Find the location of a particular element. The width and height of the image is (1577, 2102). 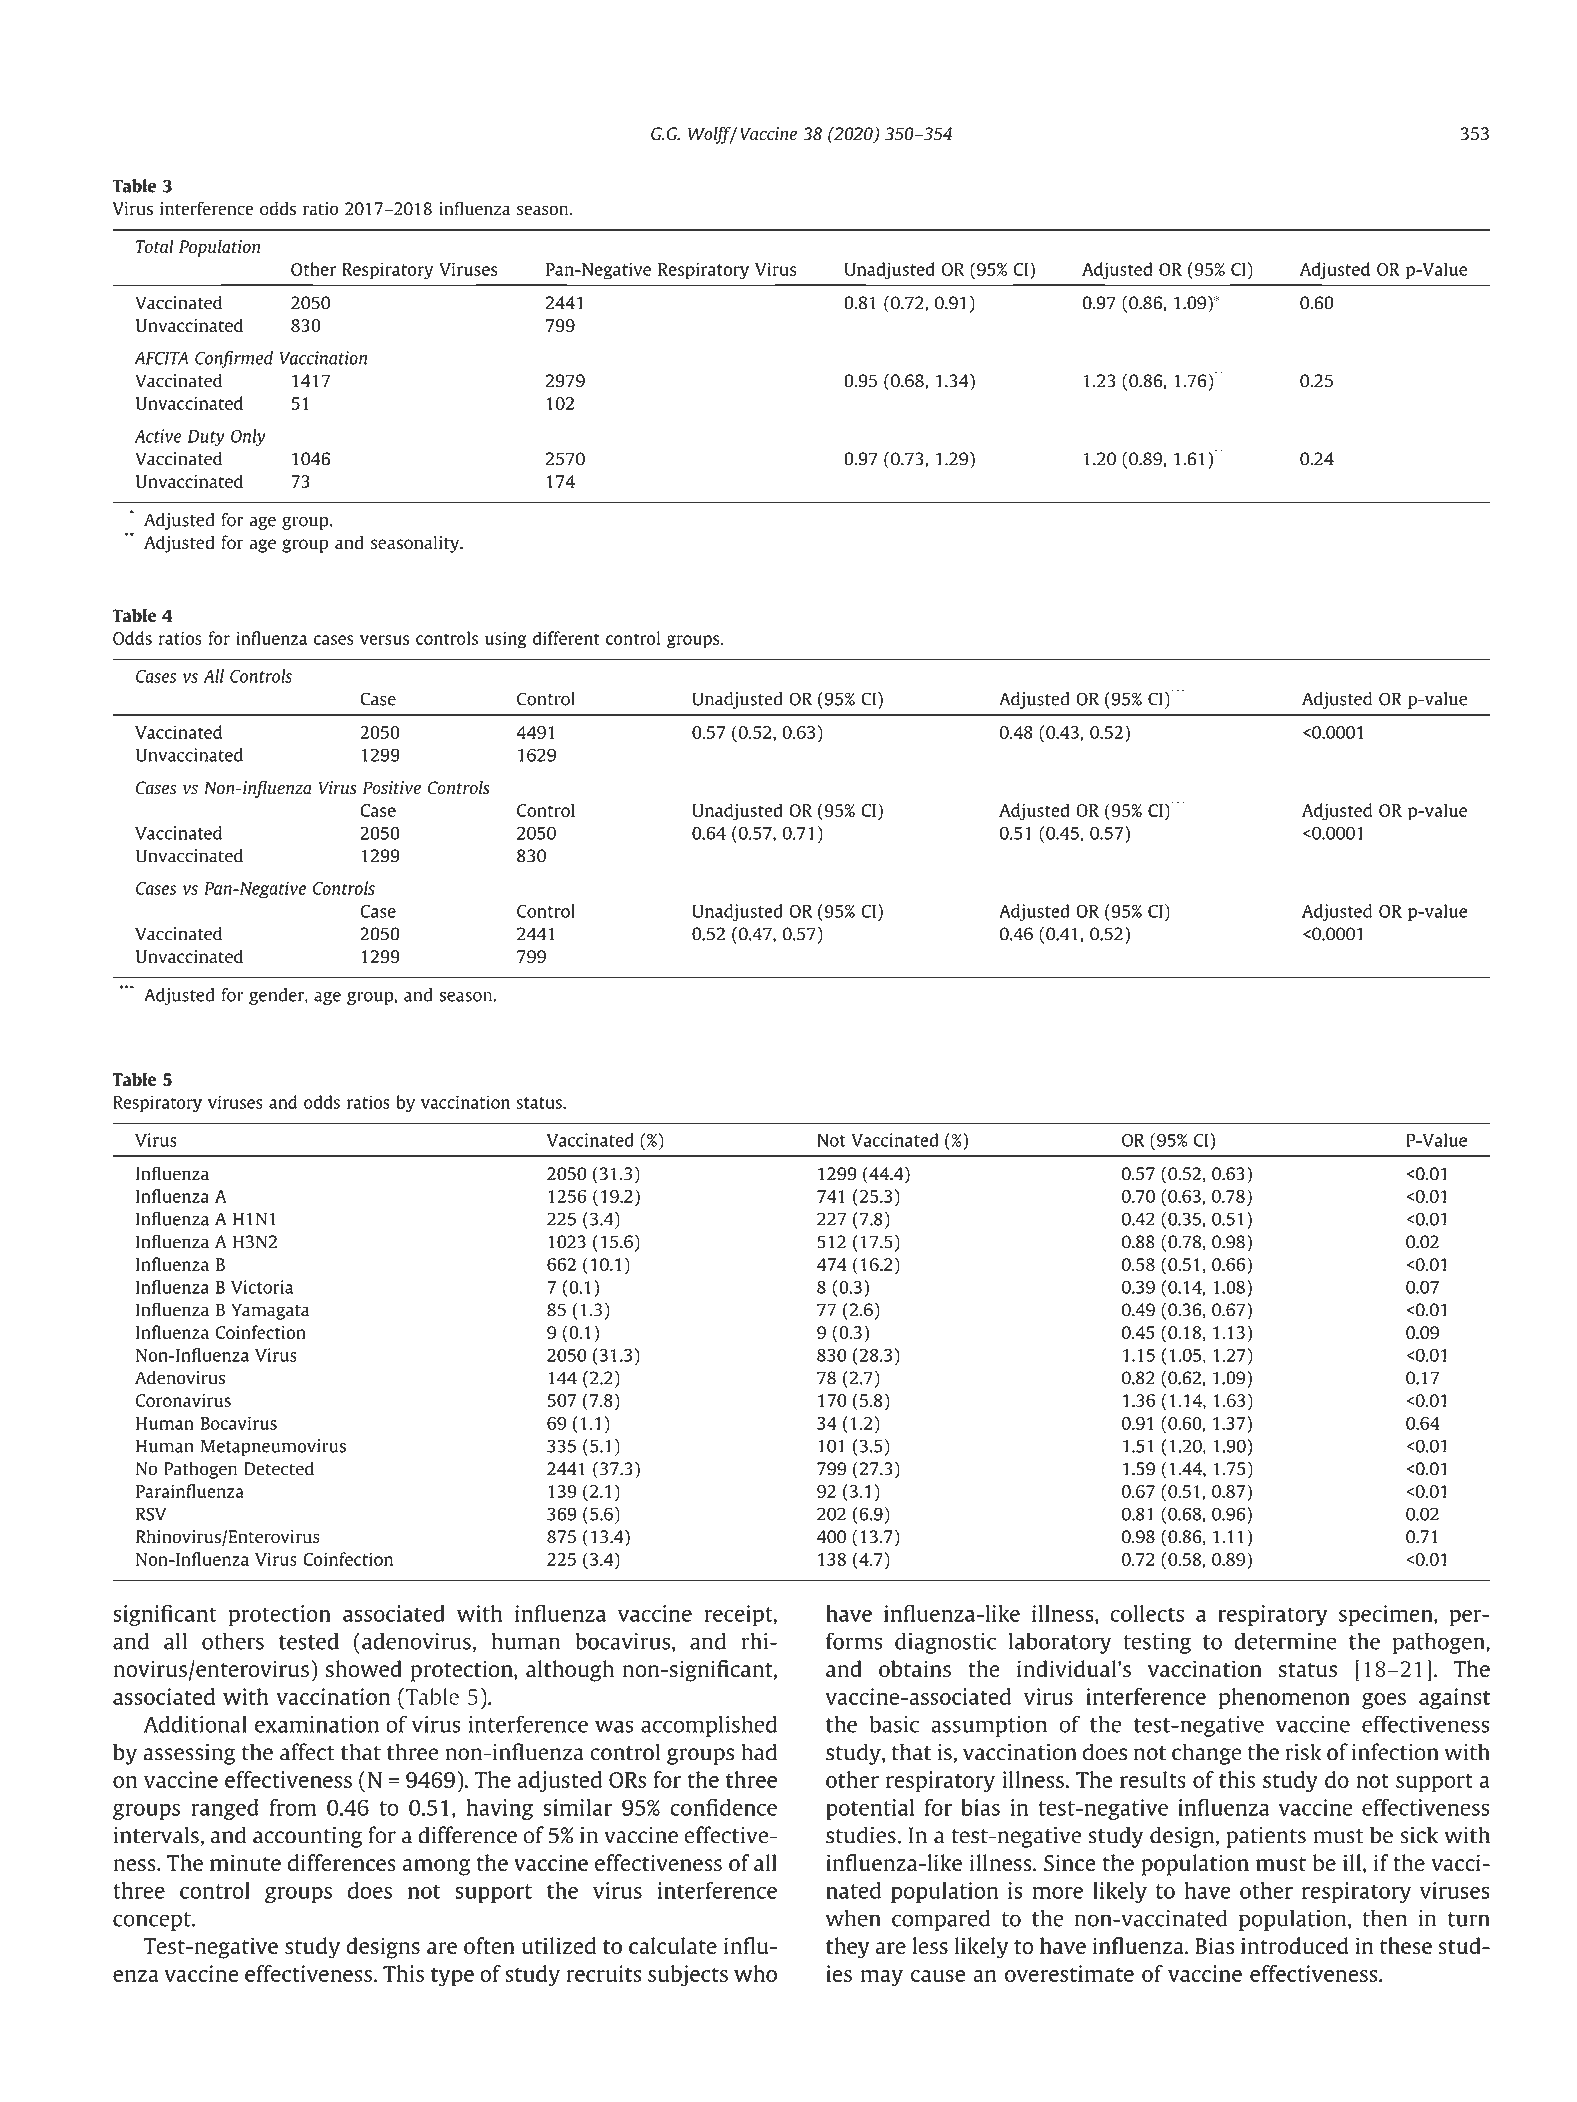

Yamagata is located at coordinates (270, 1311).
